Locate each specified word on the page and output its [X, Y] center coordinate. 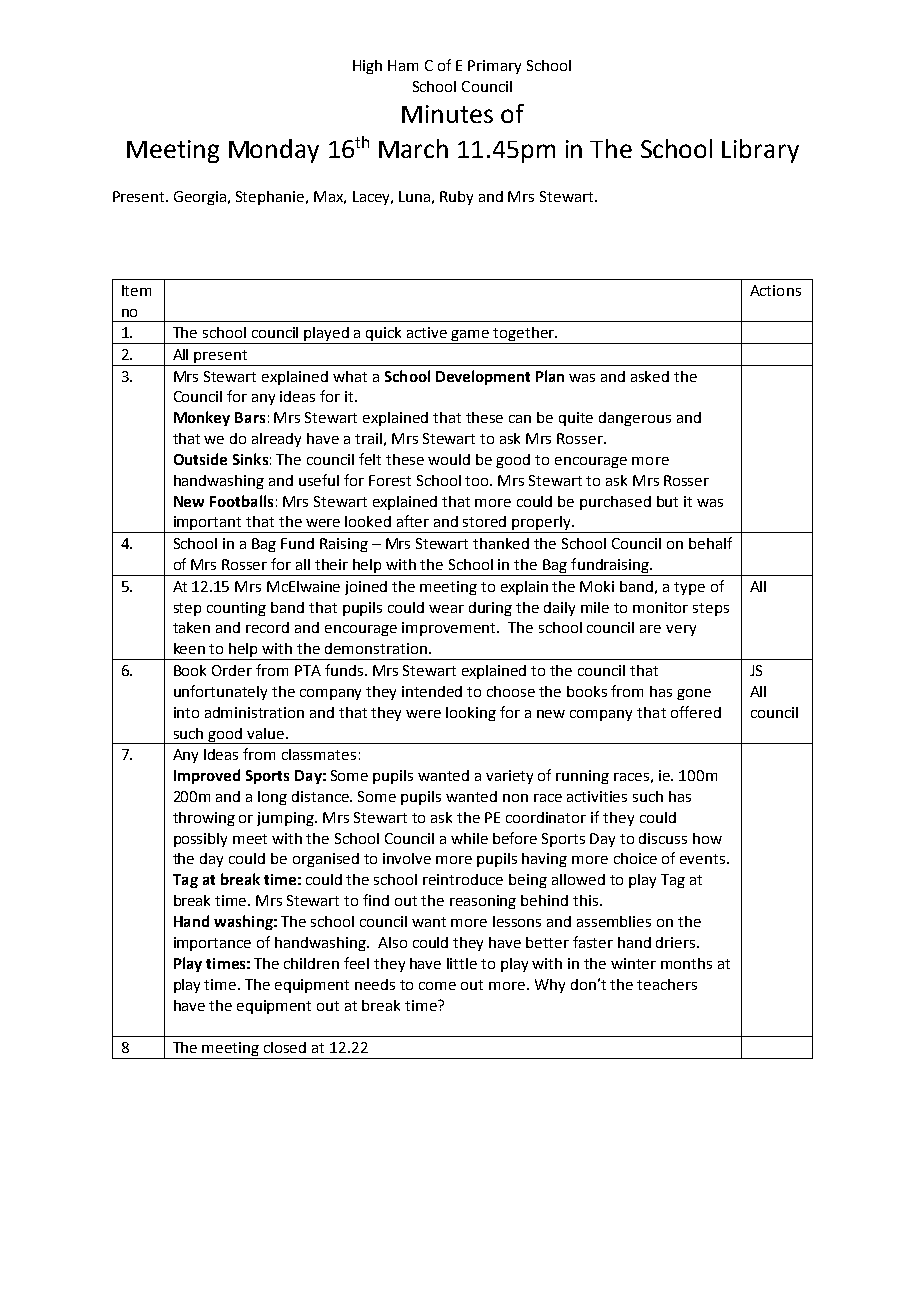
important [208, 524]
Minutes [447, 114]
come [437, 986]
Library [760, 151]
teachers [667, 984]
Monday [274, 151]
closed [285, 1047]
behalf [710, 543]
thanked [501, 543]
